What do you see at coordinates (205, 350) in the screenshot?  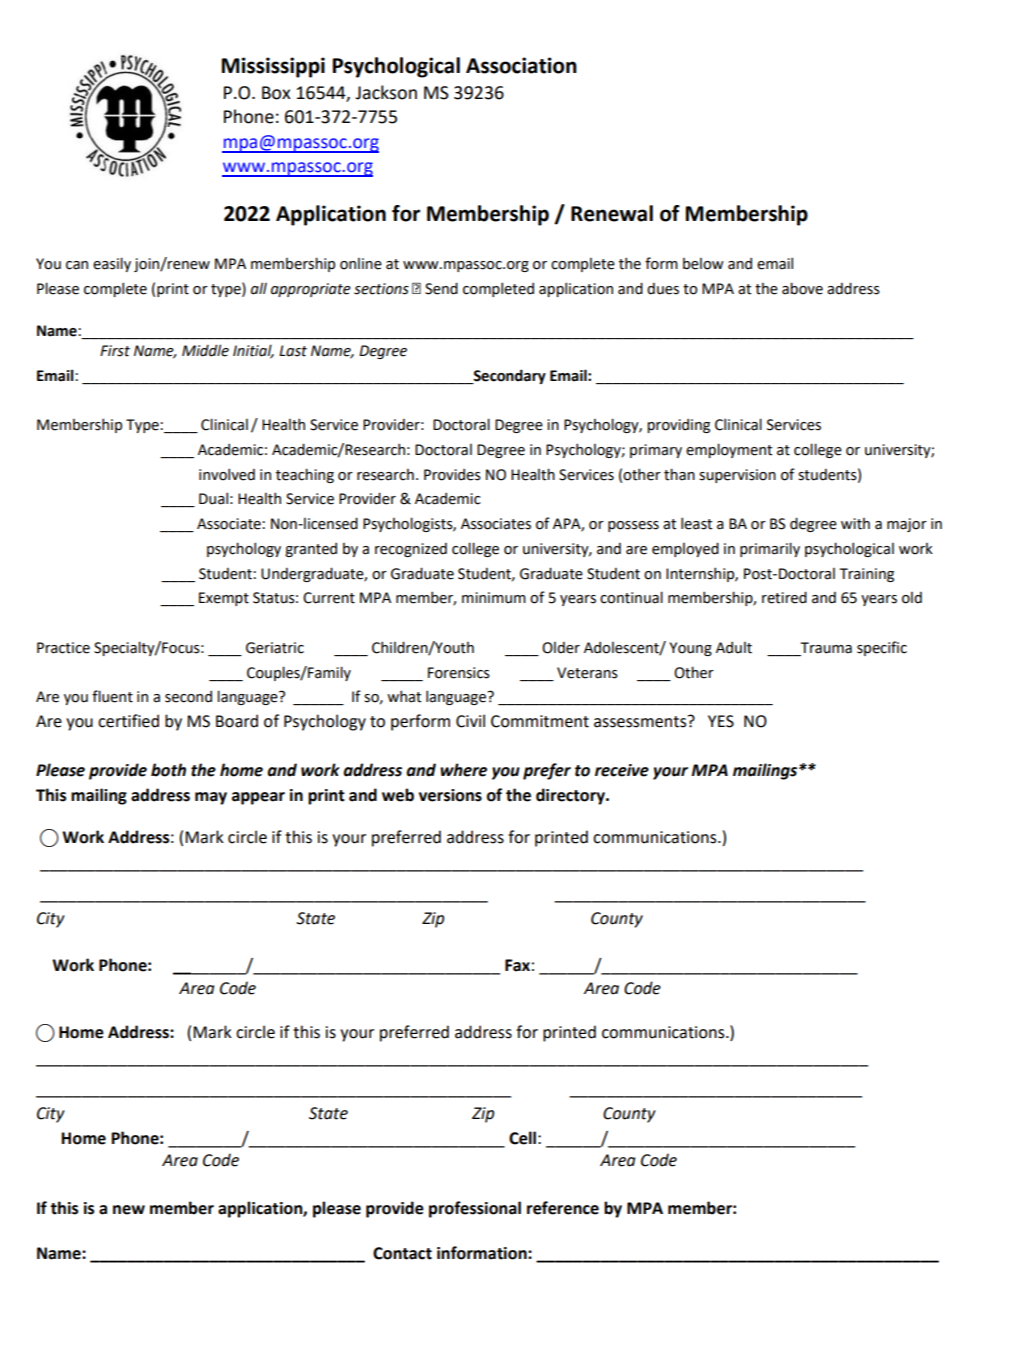 I see `Middle` at bounding box center [205, 350].
